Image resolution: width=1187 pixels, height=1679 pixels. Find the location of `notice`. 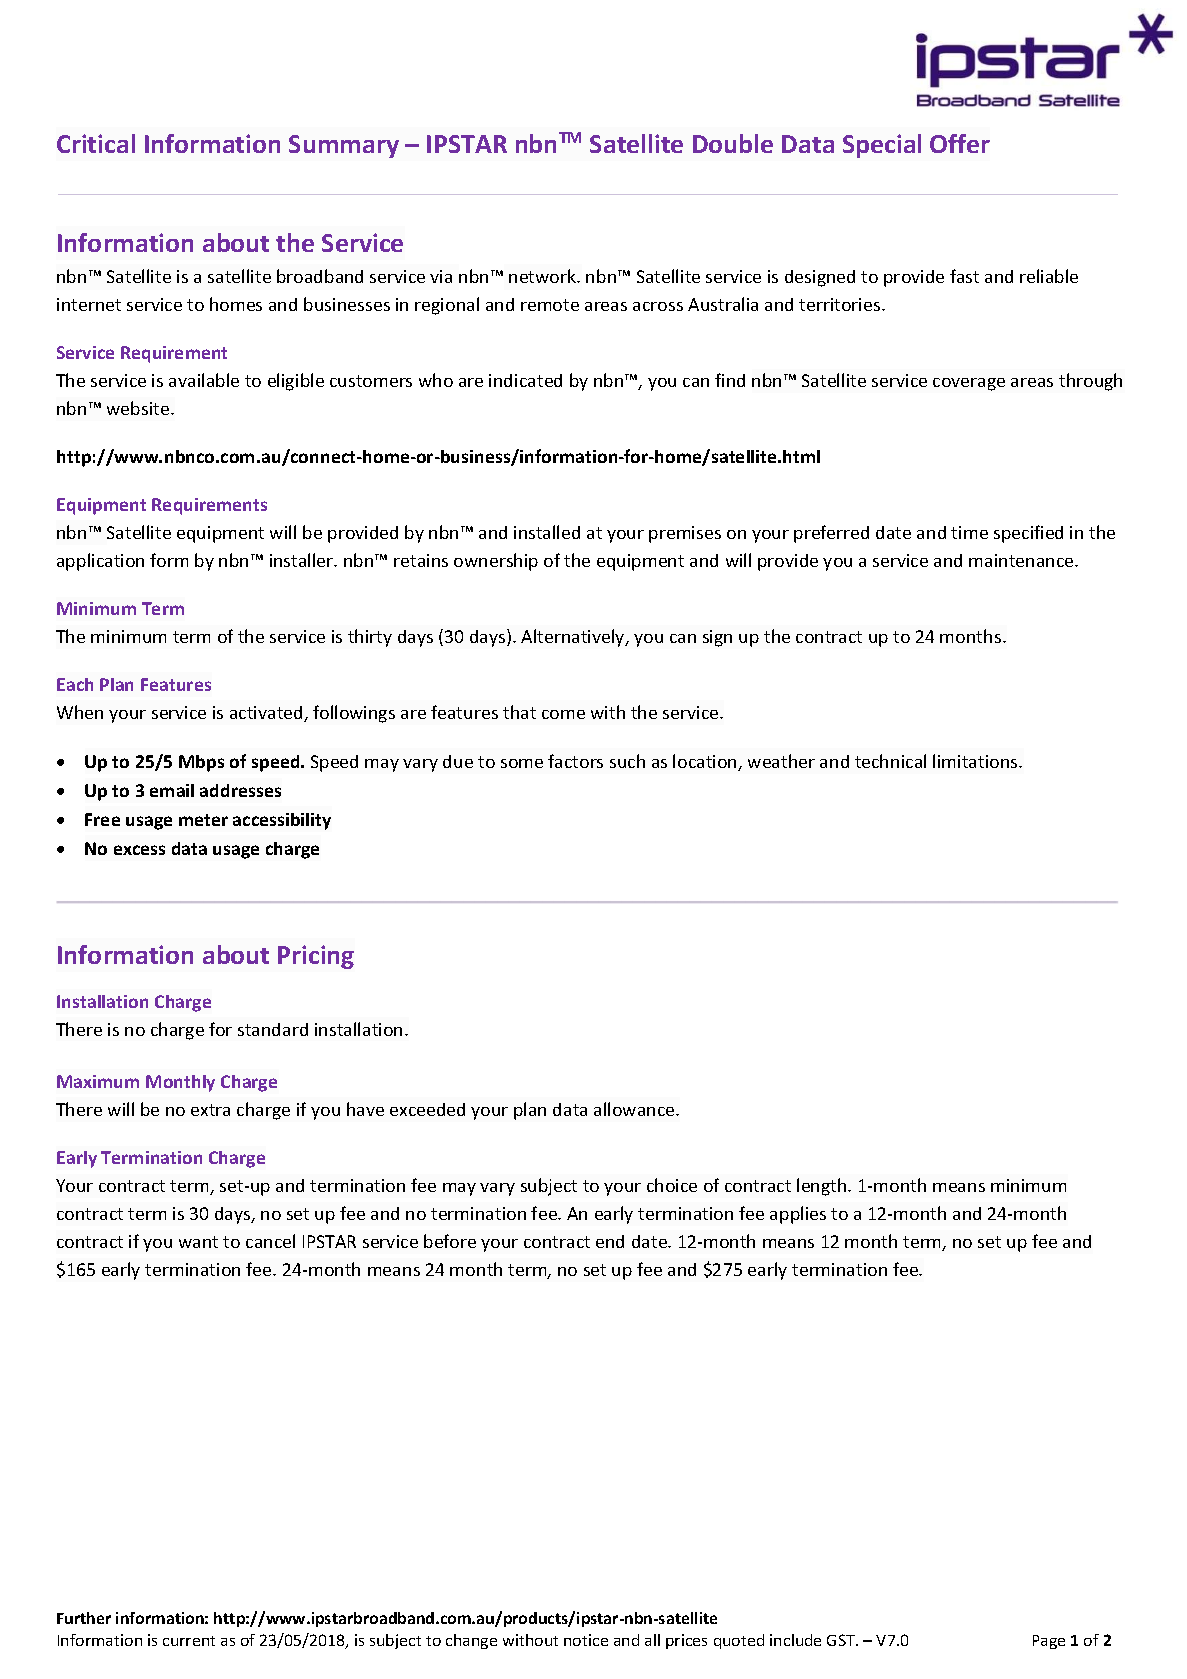

notice is located at coordinates (586, 1640).
